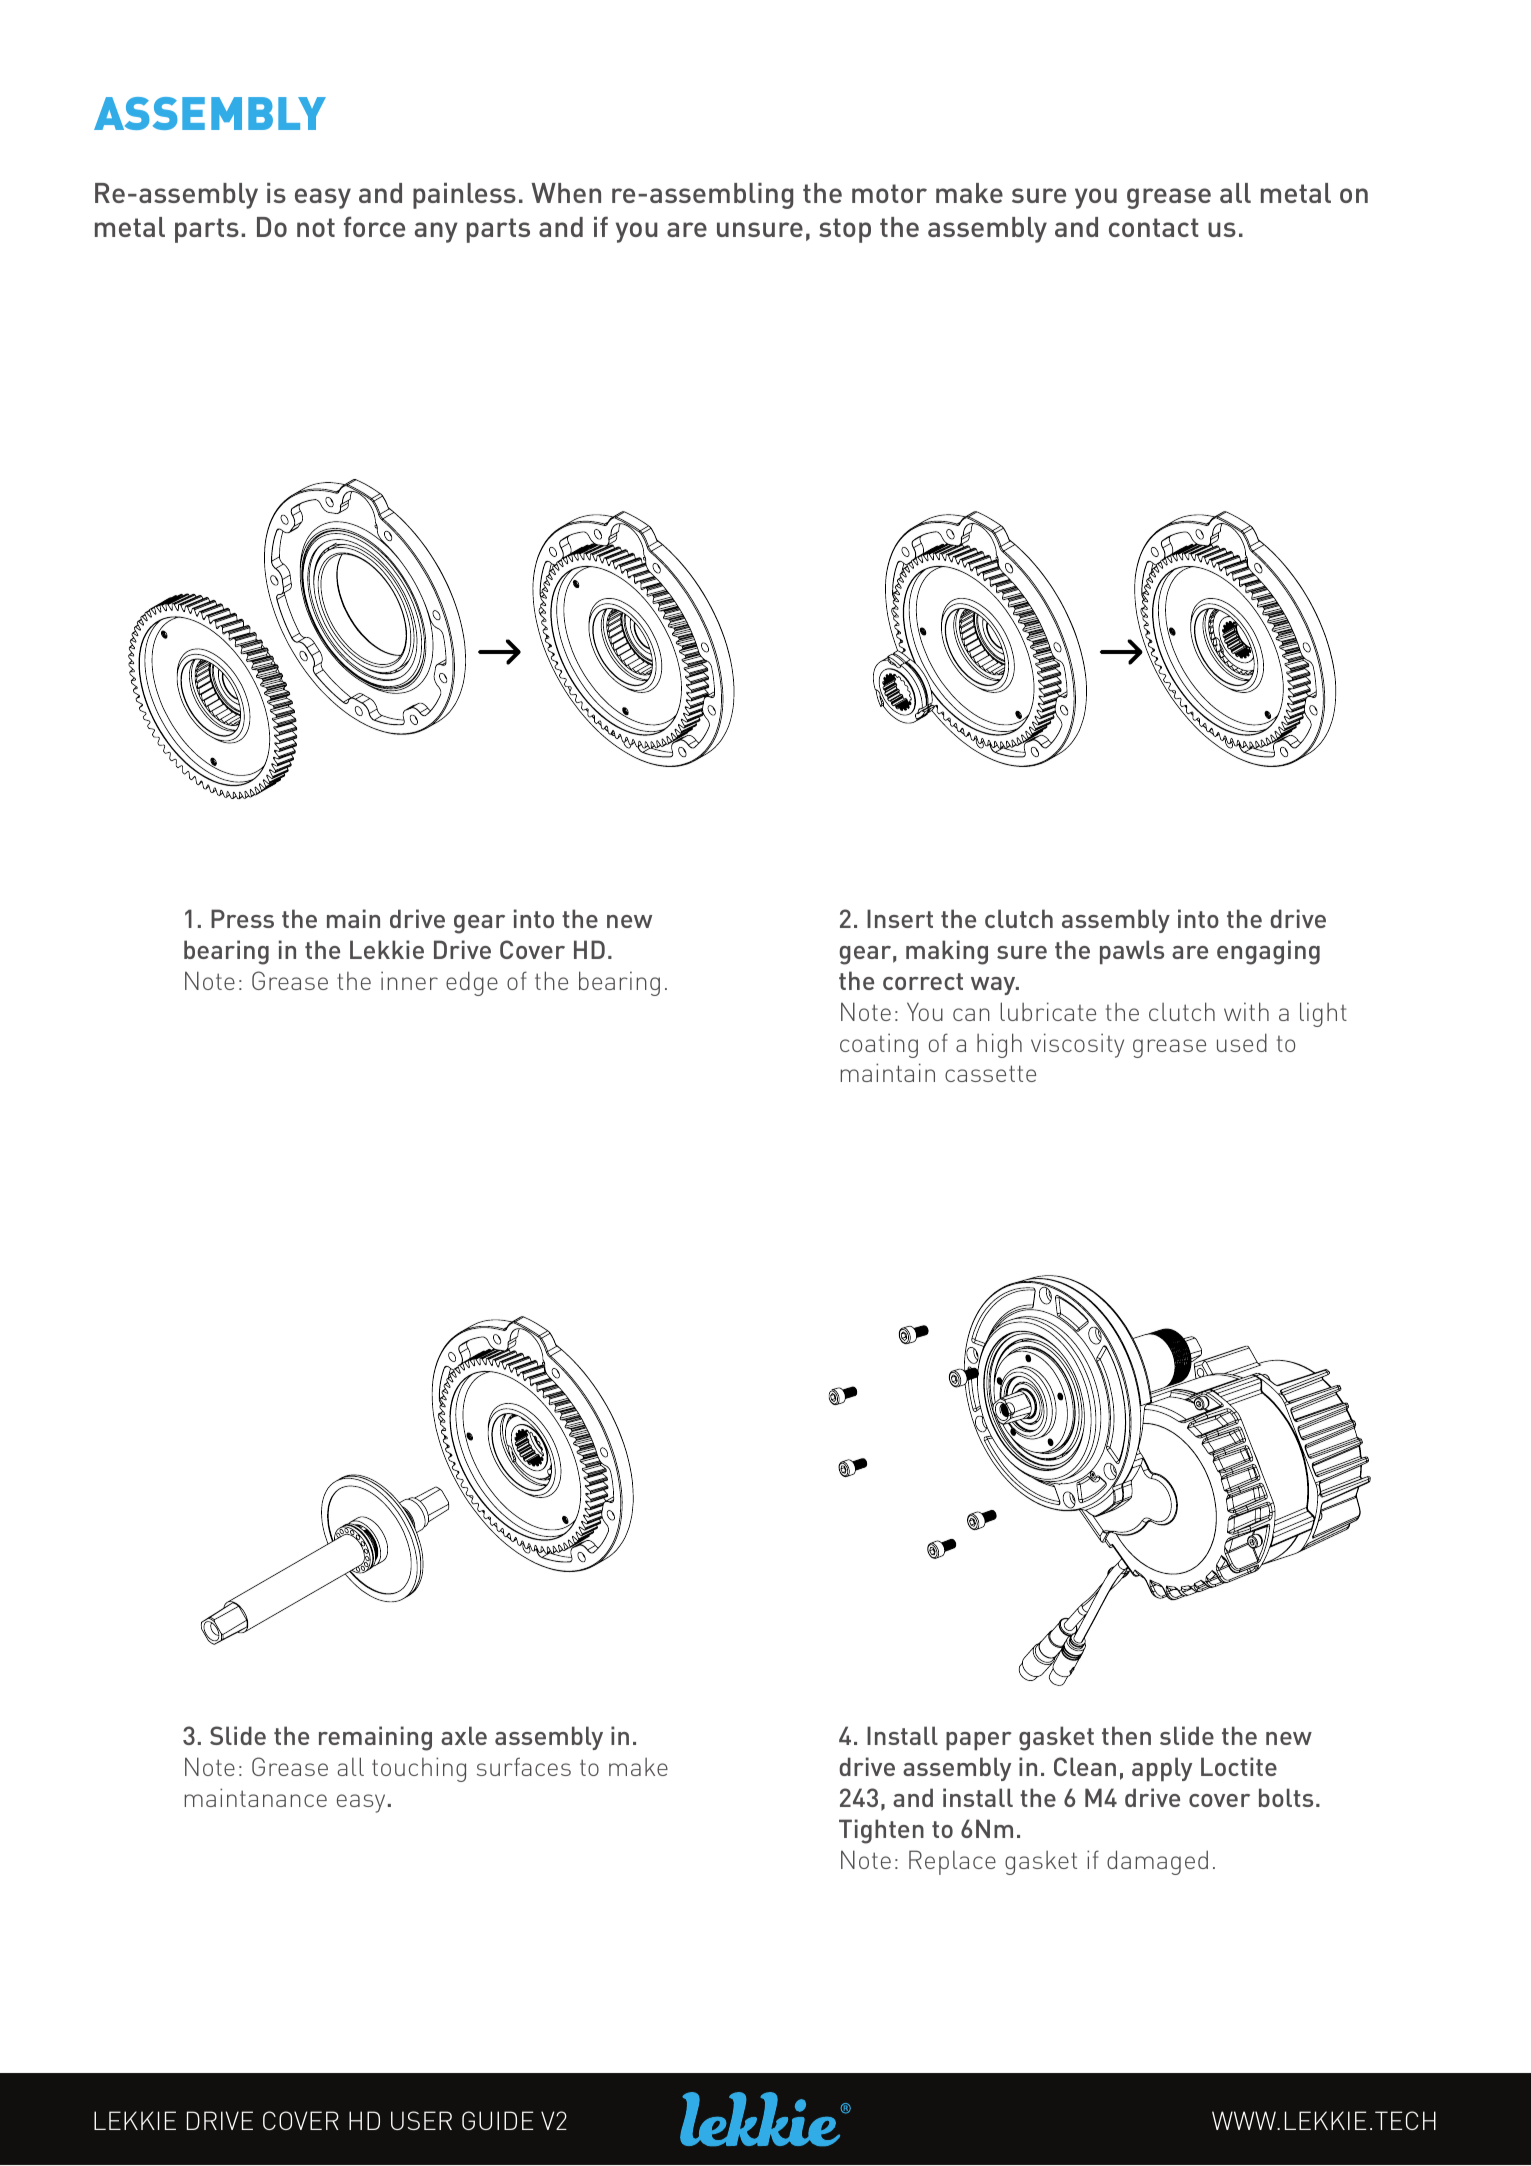 The image size is (1531, 2166). I want to click on contact, so click(1154, 227).
